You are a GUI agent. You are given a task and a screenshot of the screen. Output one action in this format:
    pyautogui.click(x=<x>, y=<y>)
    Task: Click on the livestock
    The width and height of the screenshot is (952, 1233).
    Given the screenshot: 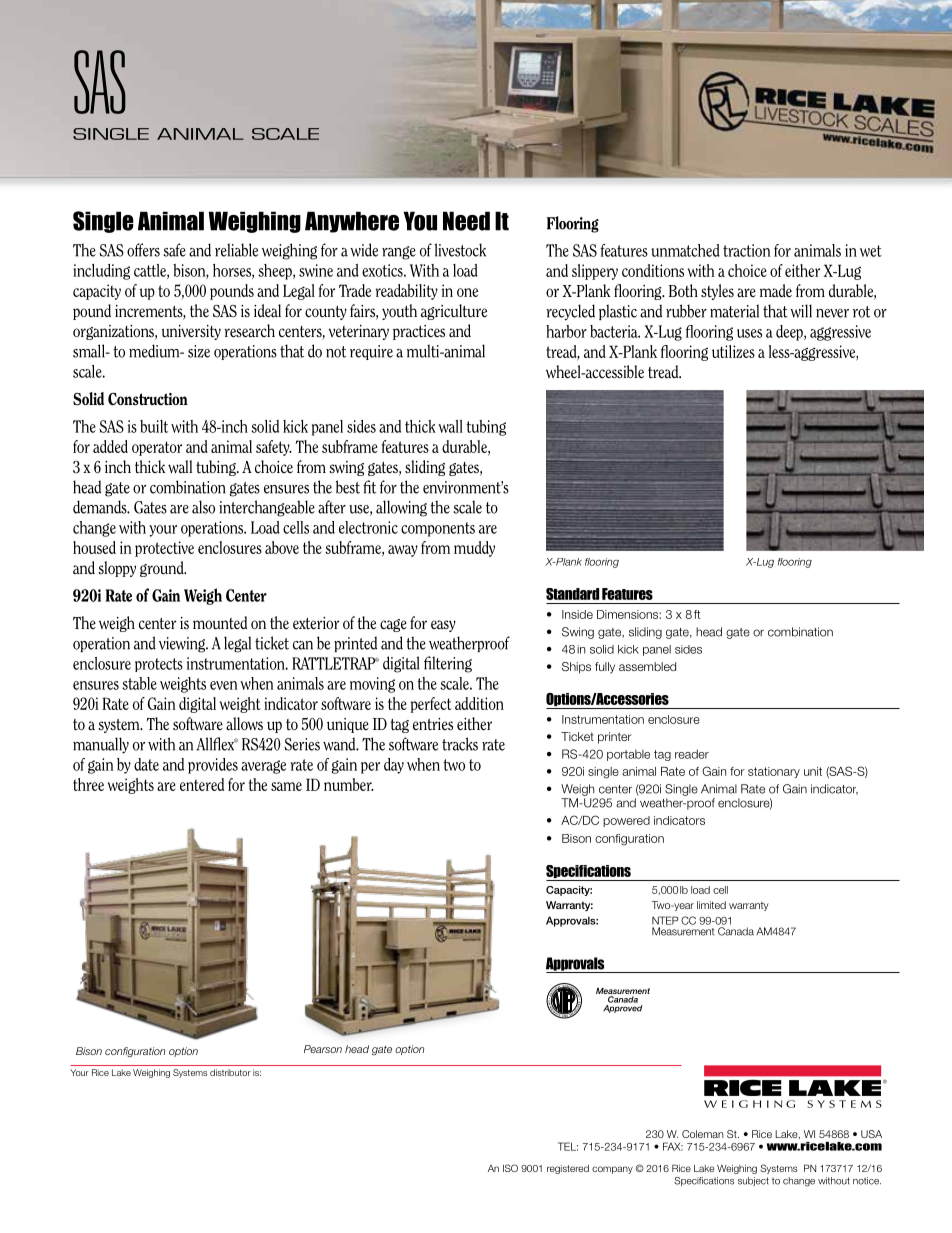 What is the action you would take?
    pyautogui.click(x=460, y=250)
